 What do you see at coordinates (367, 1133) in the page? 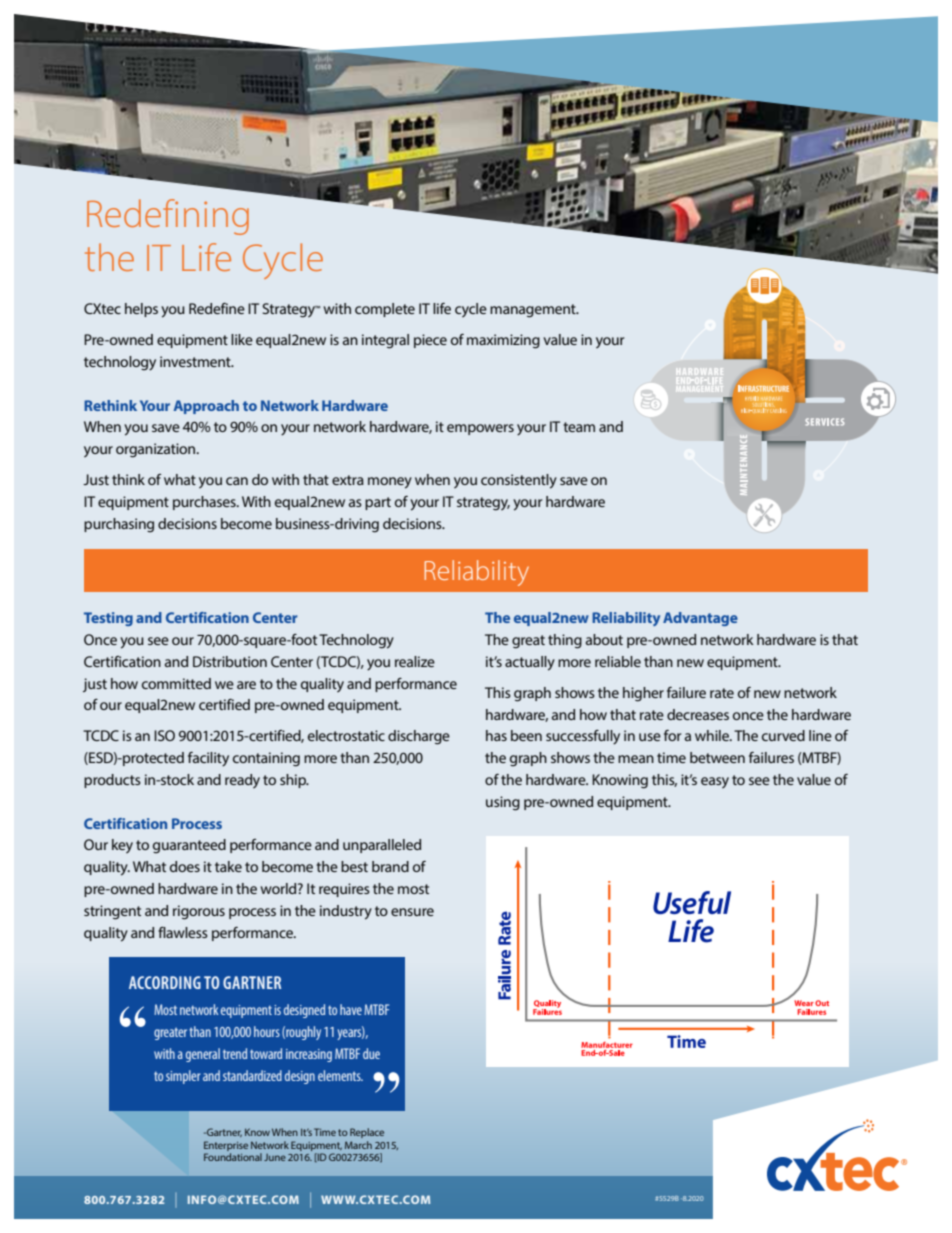
I see `Replace` at bounding box center [367, 1133].
